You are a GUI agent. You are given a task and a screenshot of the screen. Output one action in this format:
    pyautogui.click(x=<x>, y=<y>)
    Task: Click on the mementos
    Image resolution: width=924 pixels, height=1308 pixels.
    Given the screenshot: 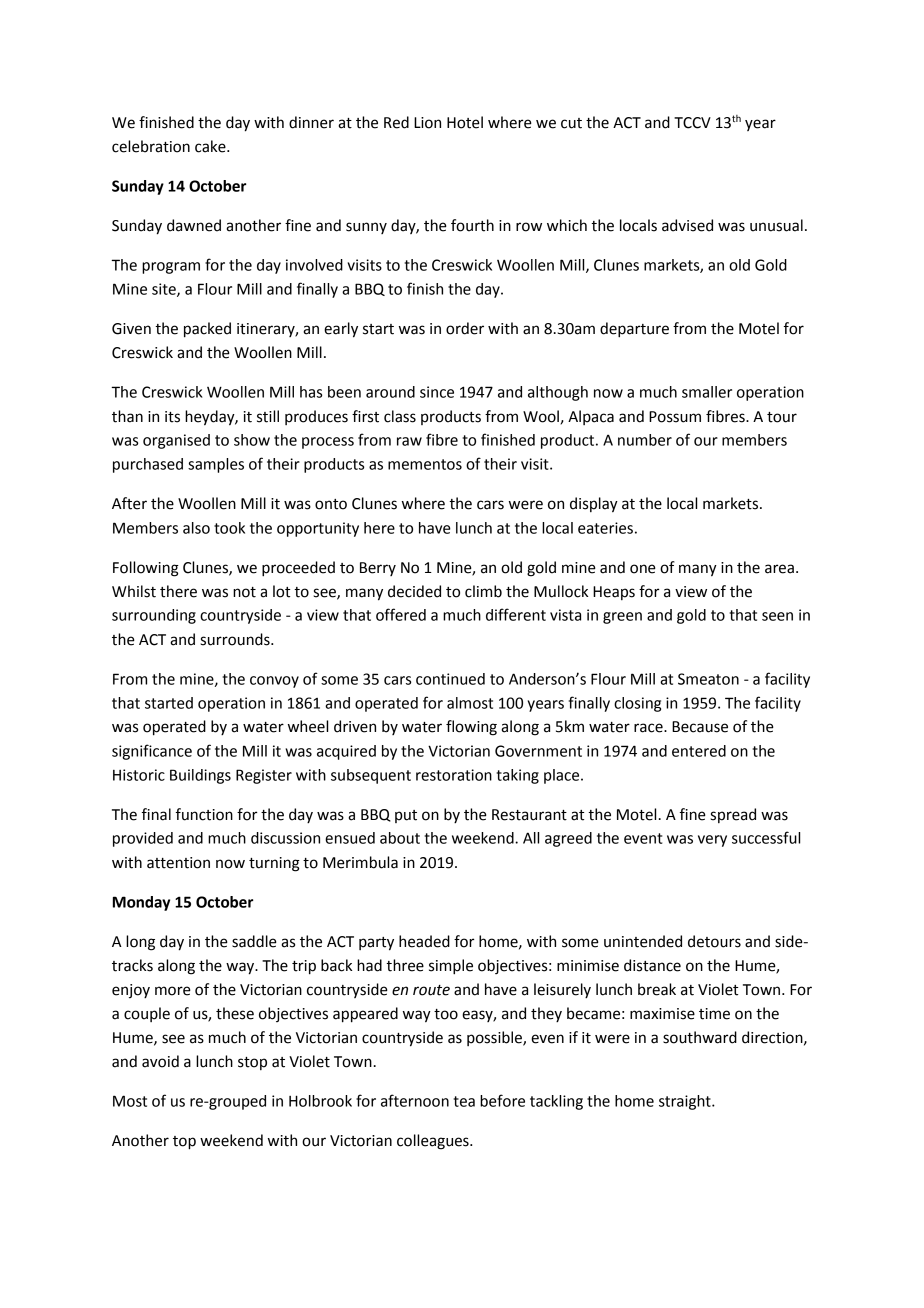 What is the action you would take?
    pyautogui.click(x=425, y=464)
